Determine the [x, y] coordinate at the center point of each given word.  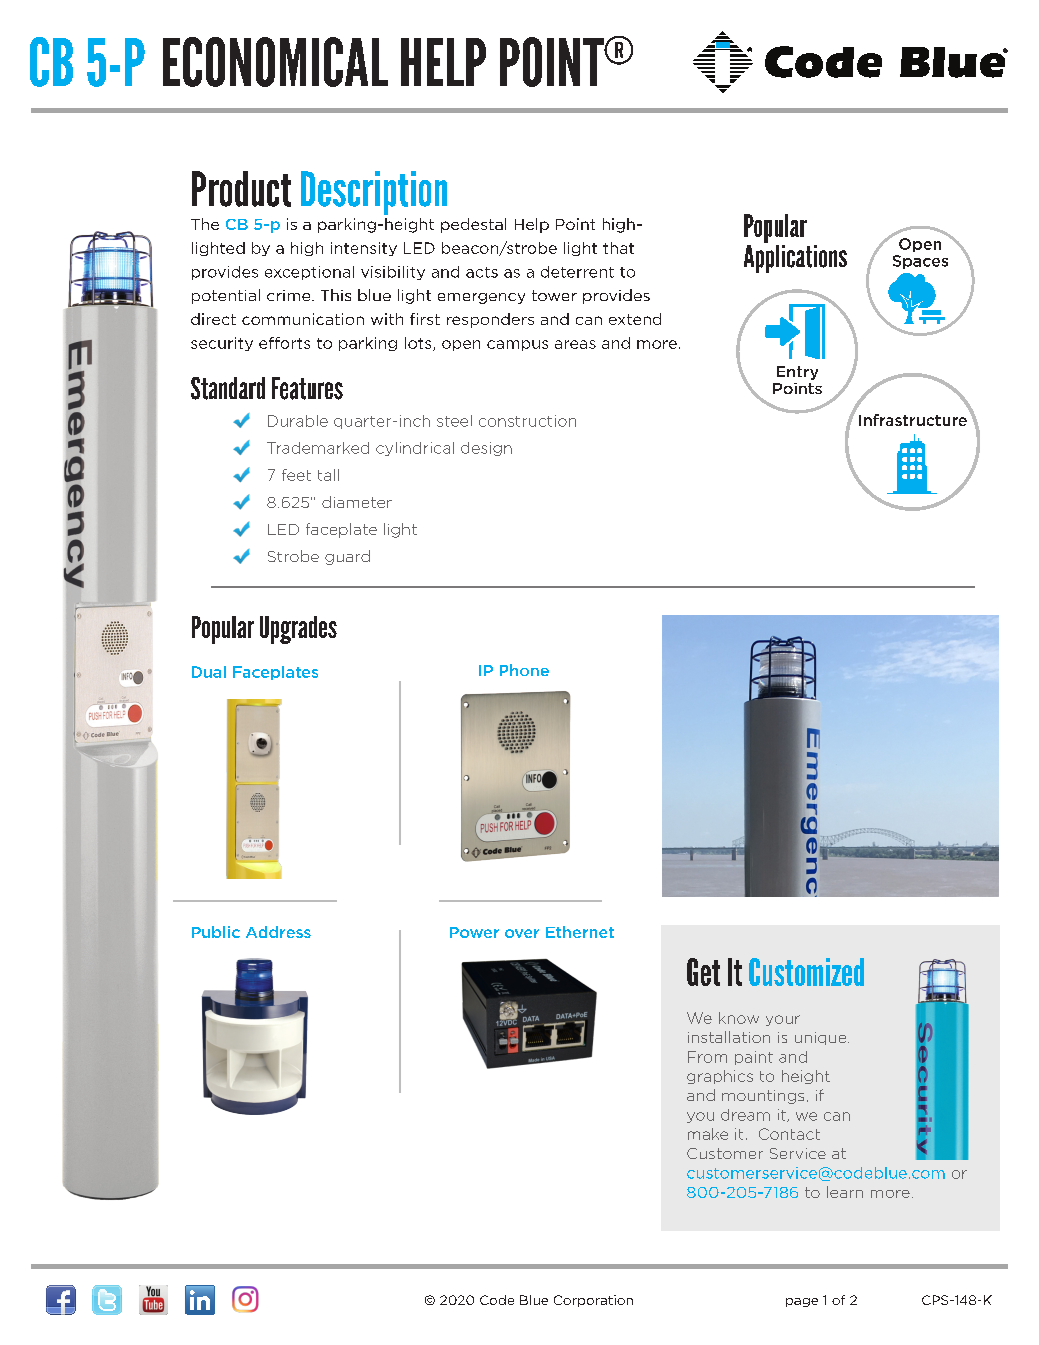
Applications [795, 257]
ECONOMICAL [275, 62]
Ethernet [580, 932]
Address [278, 932]
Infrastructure [913, 420]
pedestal [473, 225]
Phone [524, 670]
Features [307, 388]
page [802, 1302]
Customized [806, 972]
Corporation [593, 1301]
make [708, 1134]
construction [527, 421]
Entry [797, 373]
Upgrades [298, 630]
